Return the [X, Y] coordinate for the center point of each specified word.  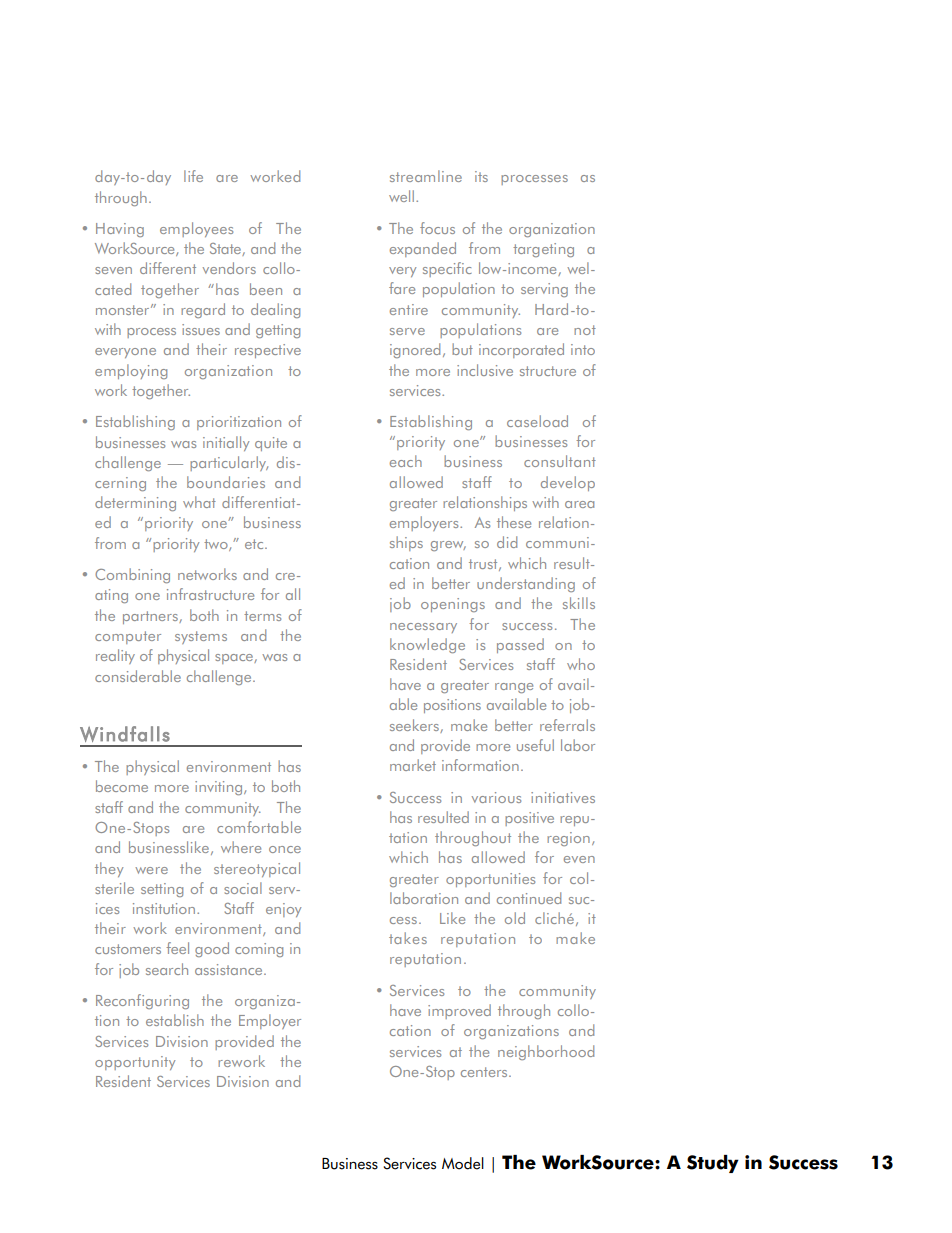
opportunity [135, 1063]
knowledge [427, 645]
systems [201, 637]
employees [196, 229]
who [581, 664]
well [401, 196]
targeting [543, 250]
